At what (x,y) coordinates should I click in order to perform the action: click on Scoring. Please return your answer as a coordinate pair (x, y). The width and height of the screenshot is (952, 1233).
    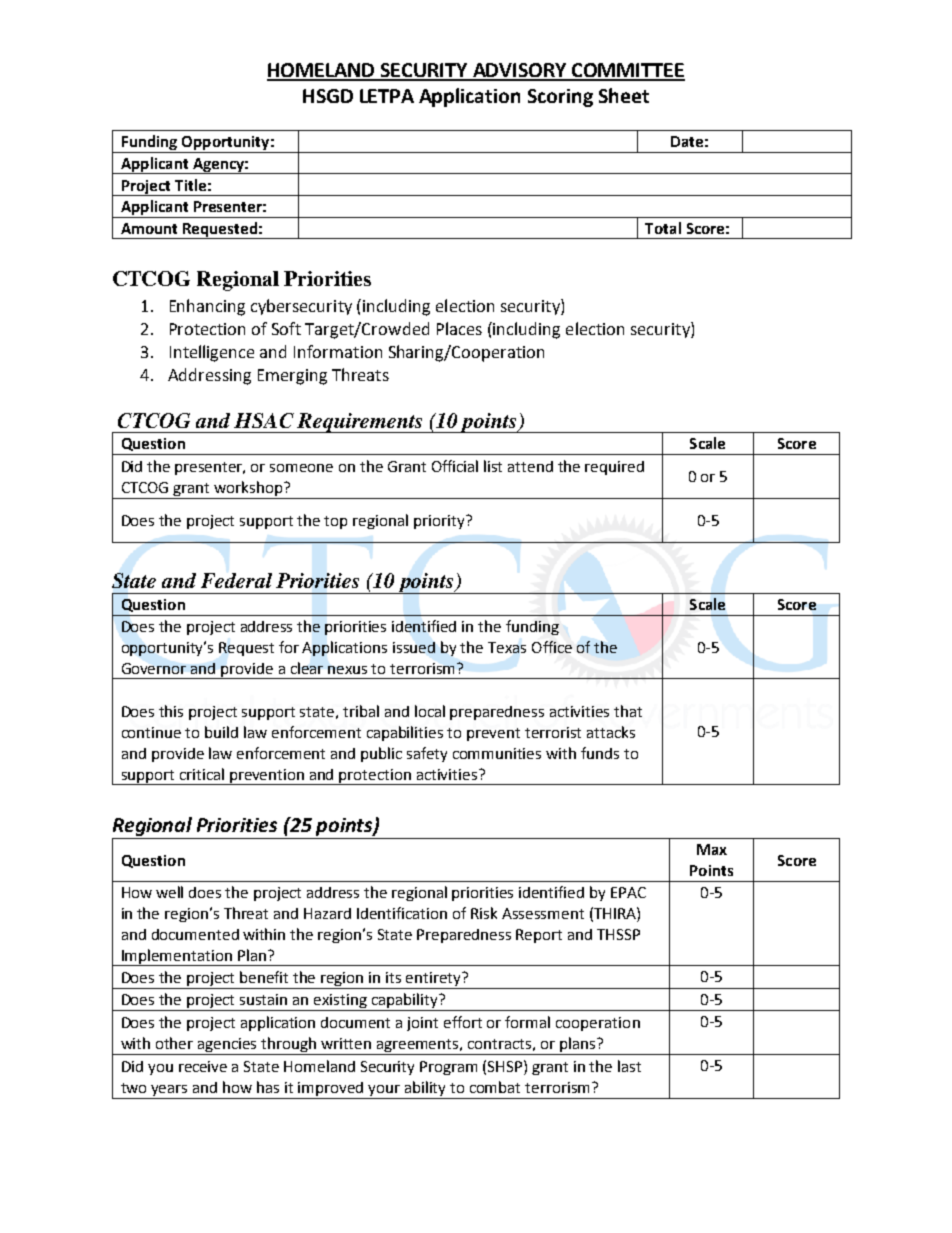
    Looking at the image, I should click on (560, 98).
